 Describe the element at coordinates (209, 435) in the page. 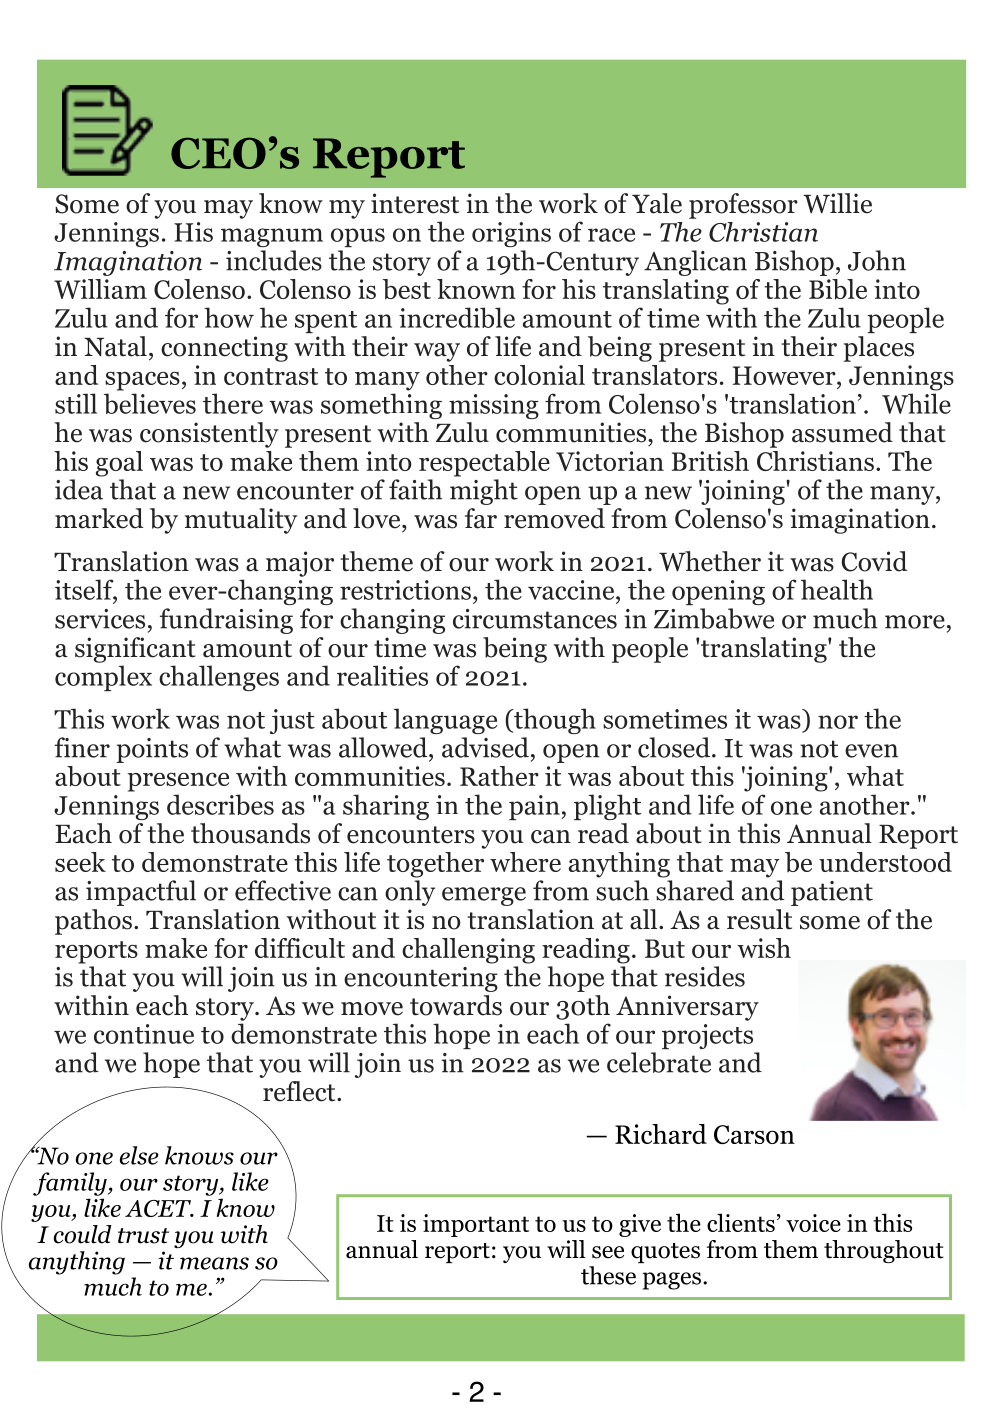

I see `consistently` at that location.
